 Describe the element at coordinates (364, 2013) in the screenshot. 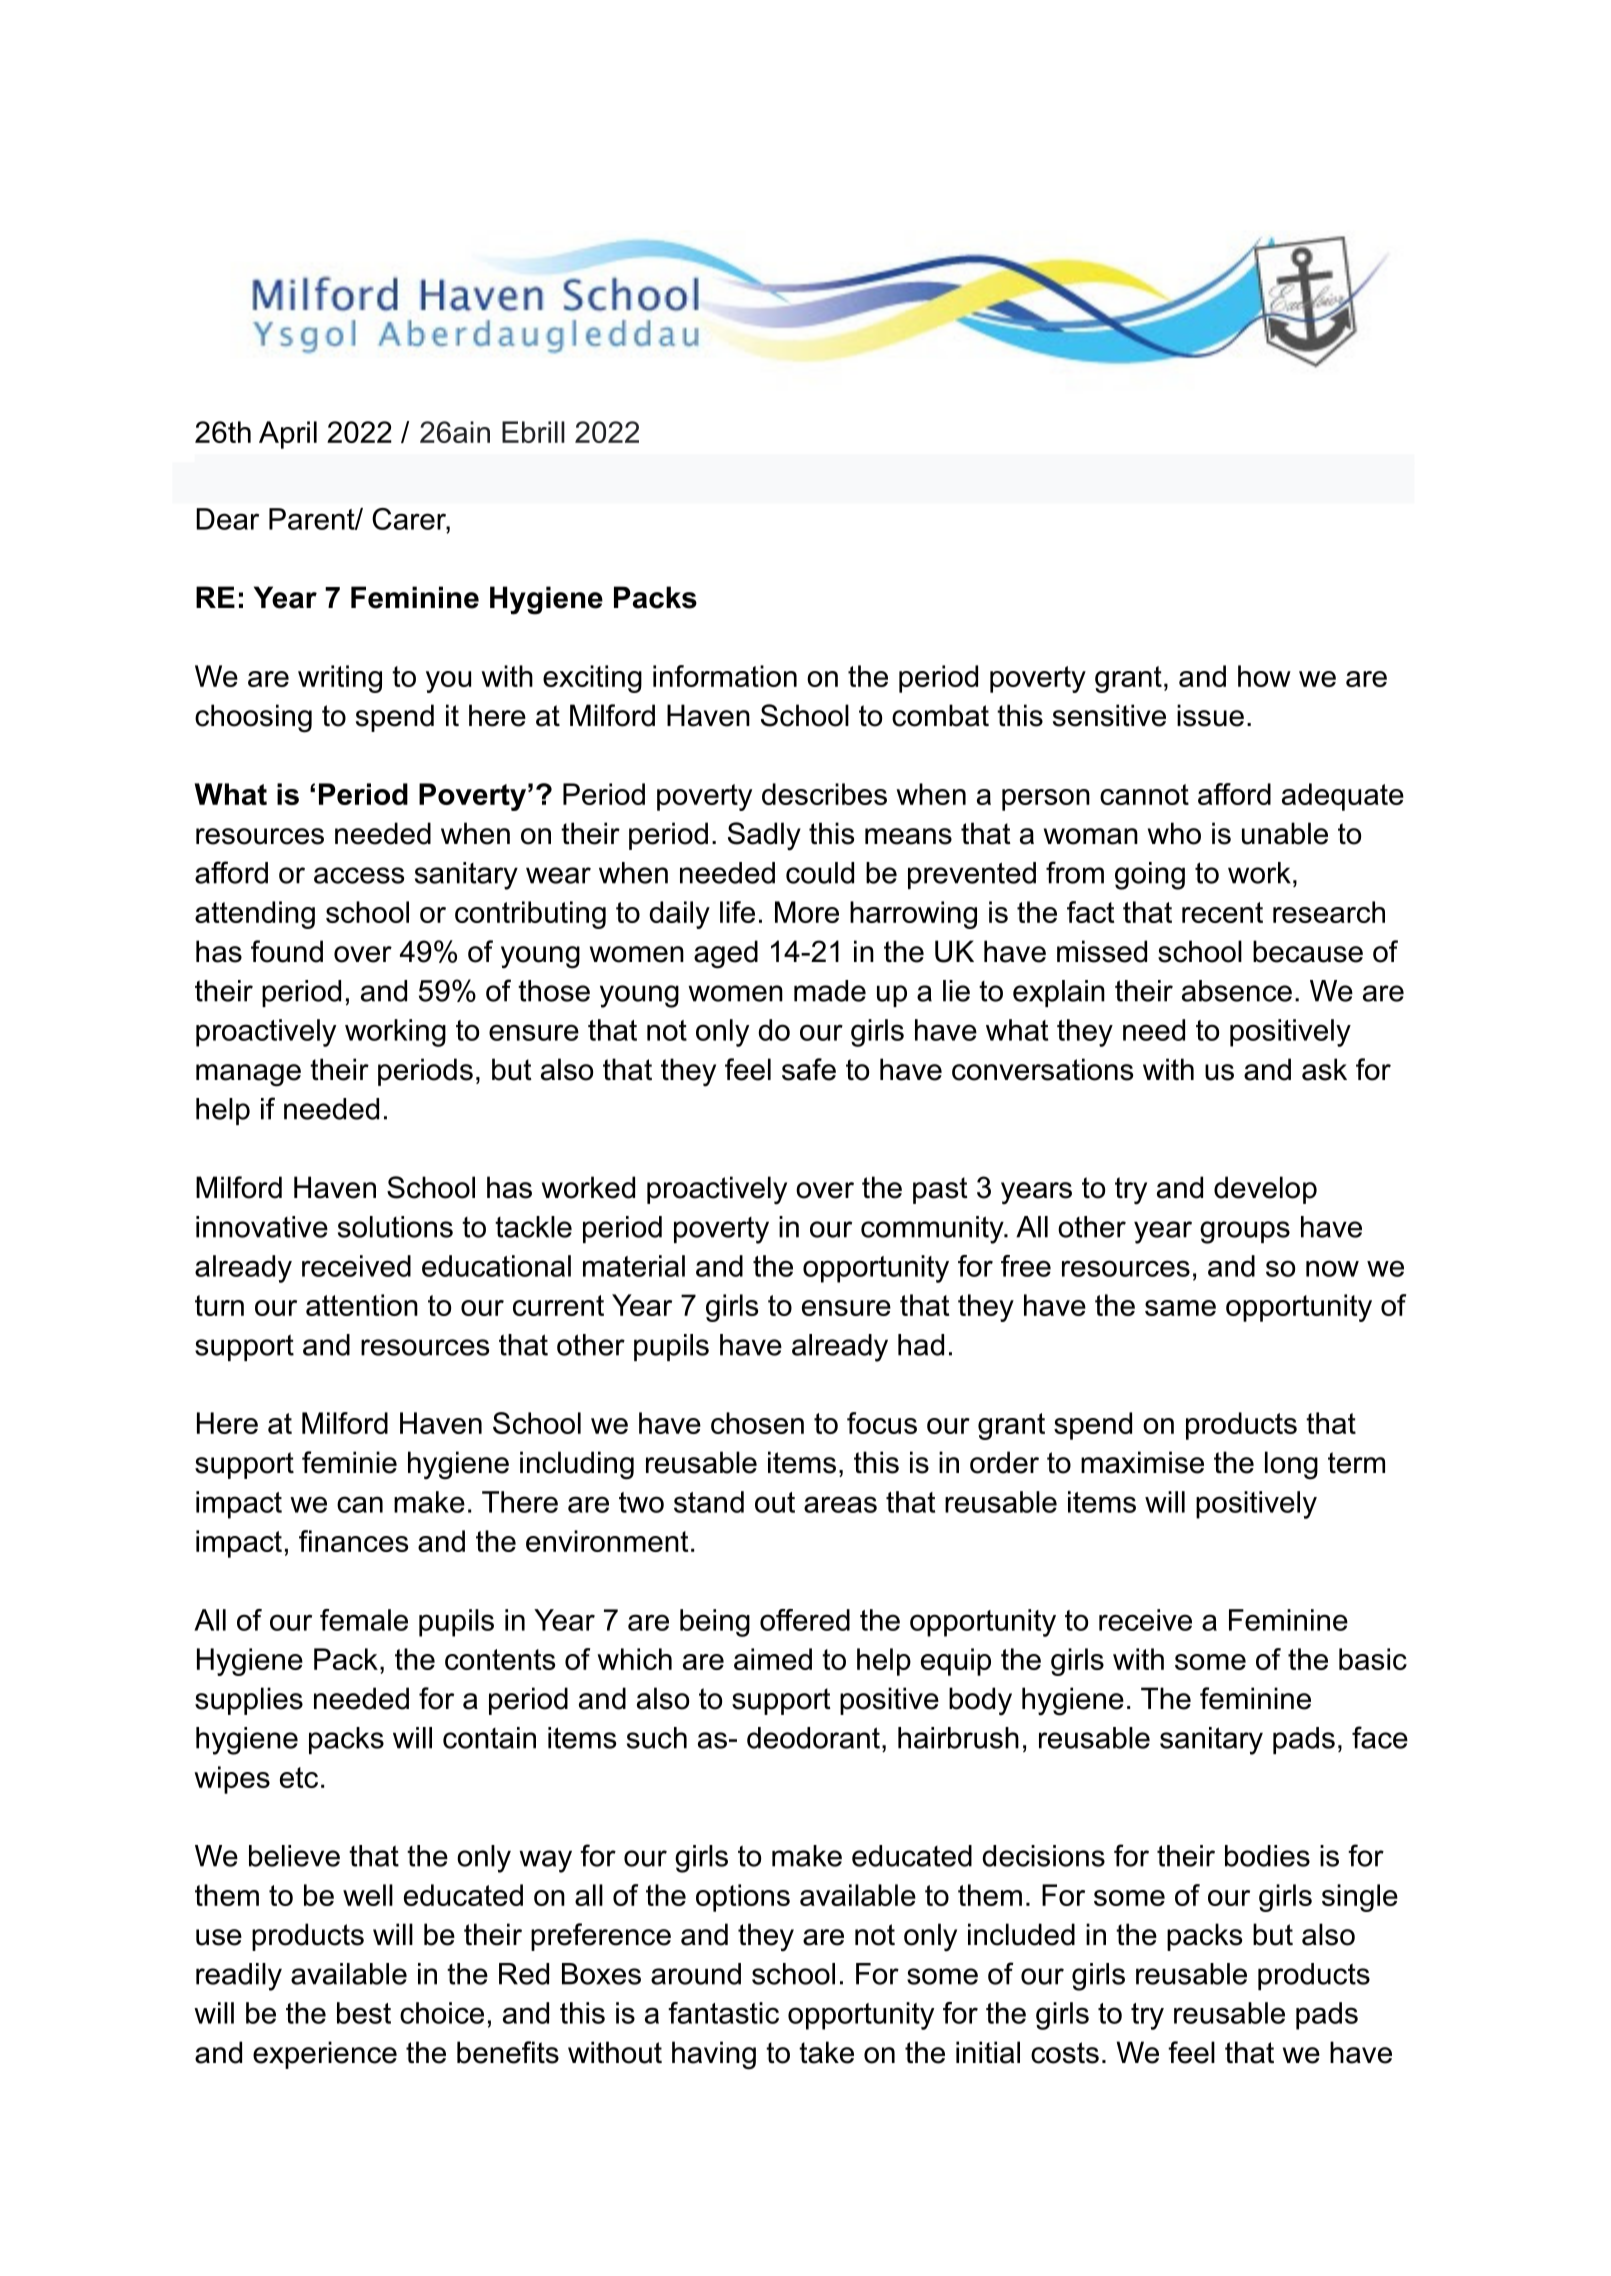

I see `best` at that location.
